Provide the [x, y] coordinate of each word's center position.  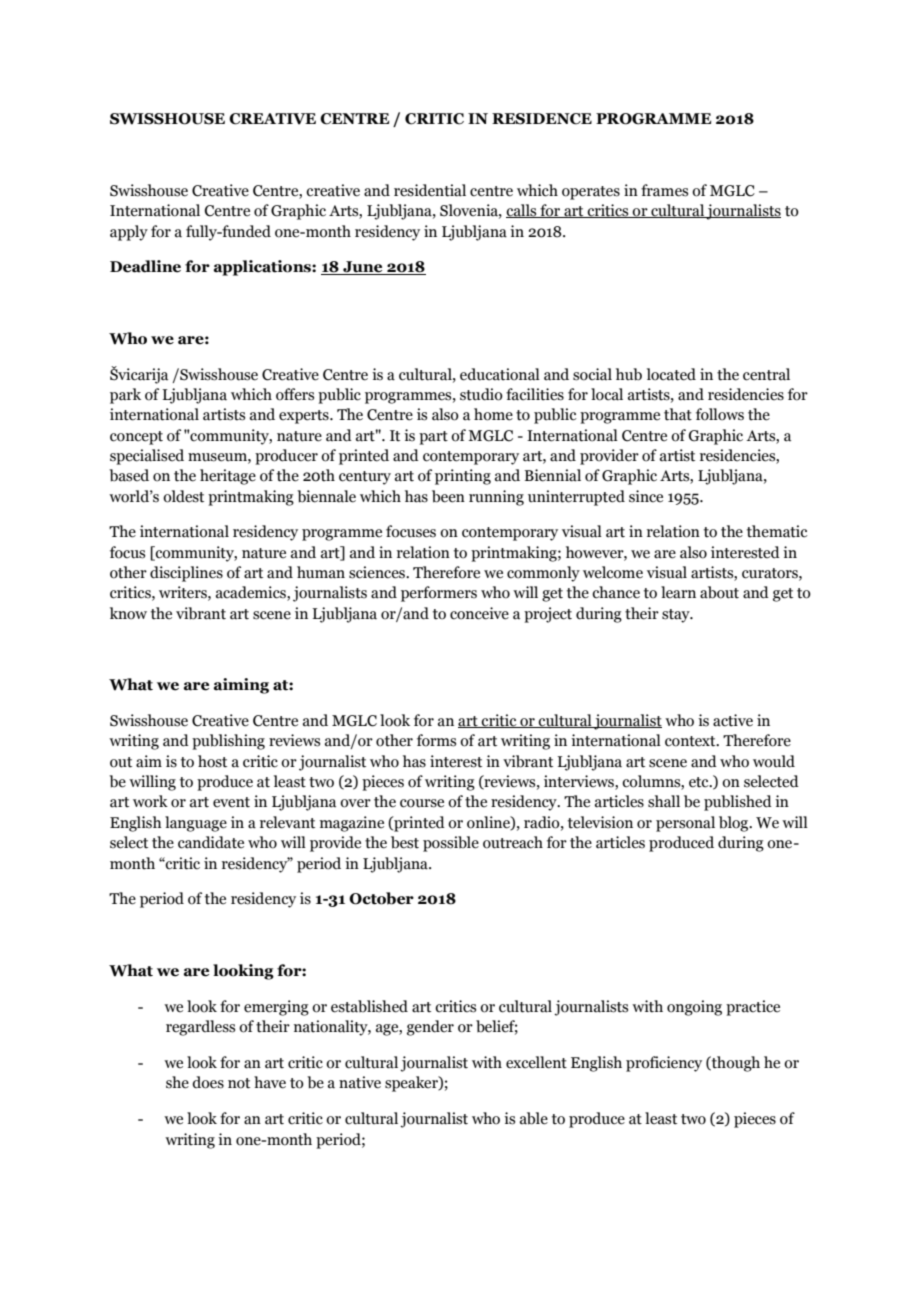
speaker [412, 1084]
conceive [479, 613]
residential [430, 190]
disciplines [186, 574]
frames [664, 190]
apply [129, 233]
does [208, 1082]
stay [677, 616]
